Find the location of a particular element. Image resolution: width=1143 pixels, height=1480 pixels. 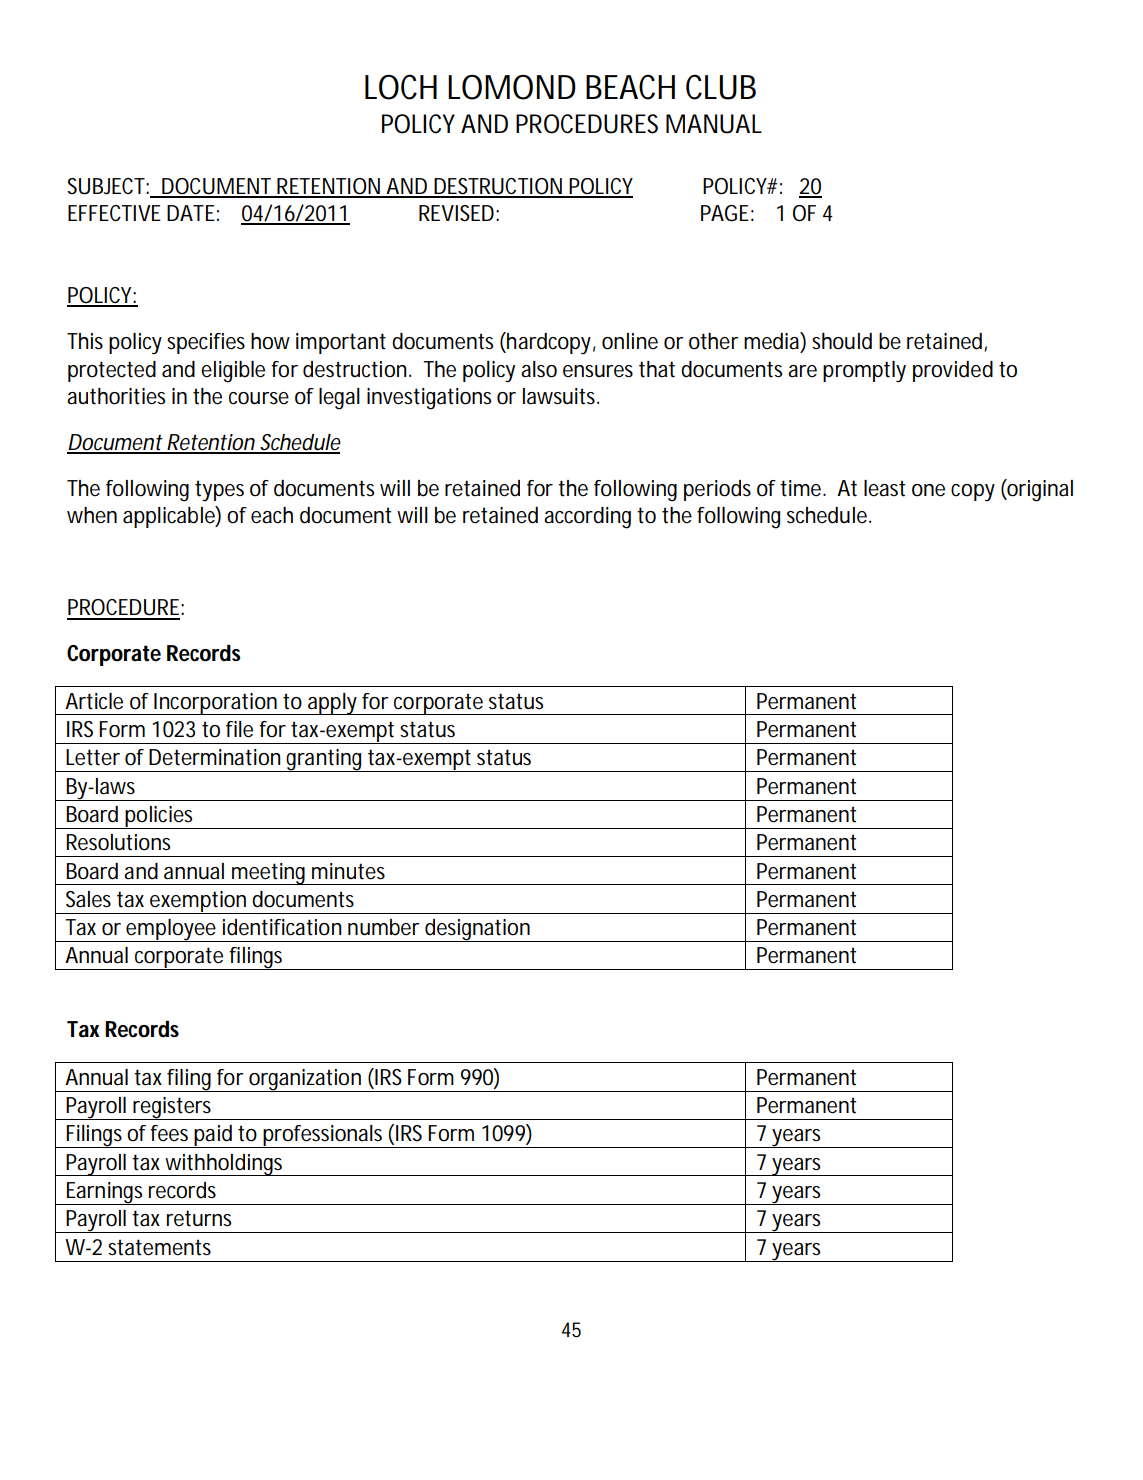

number is located at coordinates (383, 927).
